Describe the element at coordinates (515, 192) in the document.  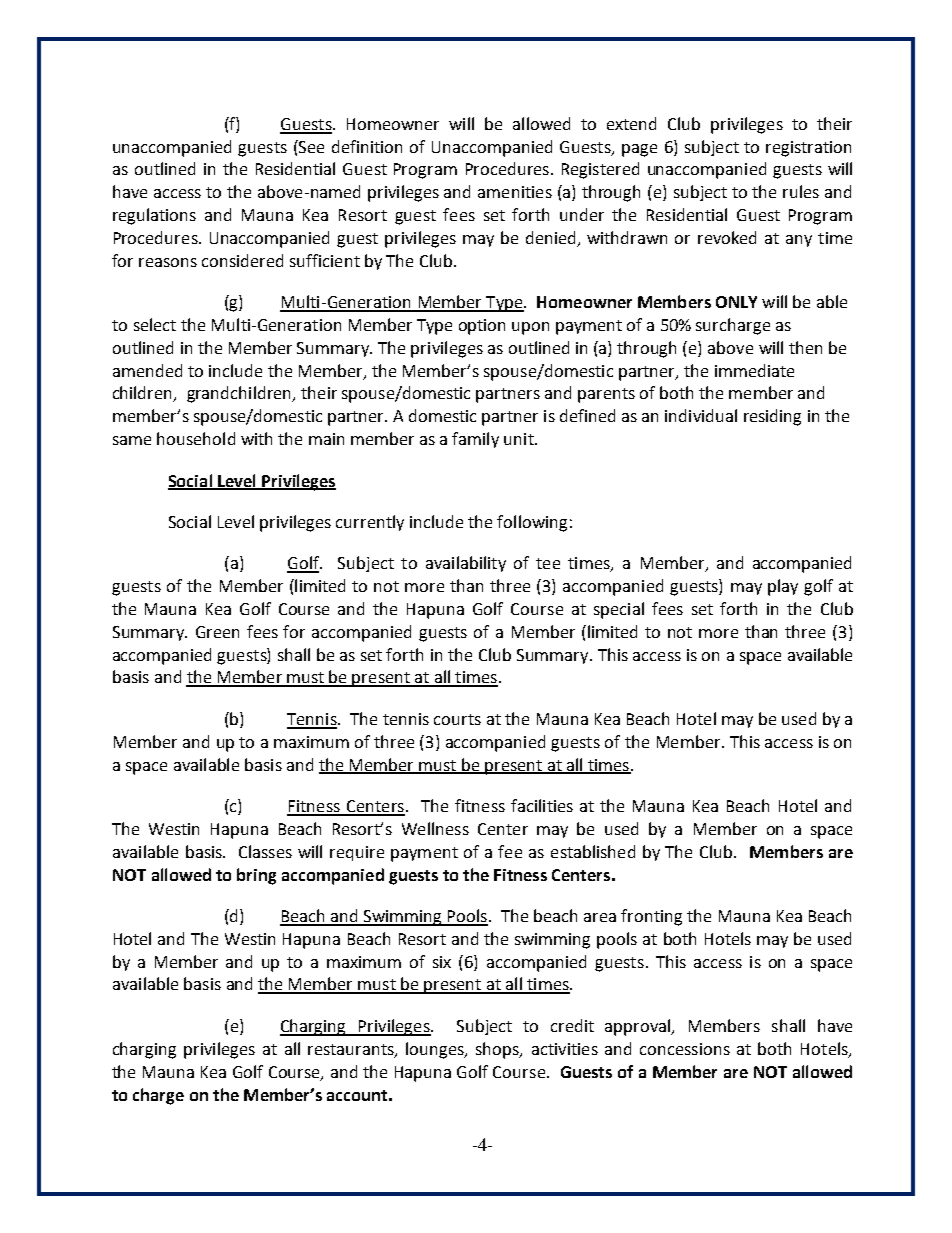
I see `amenities` at that location.
